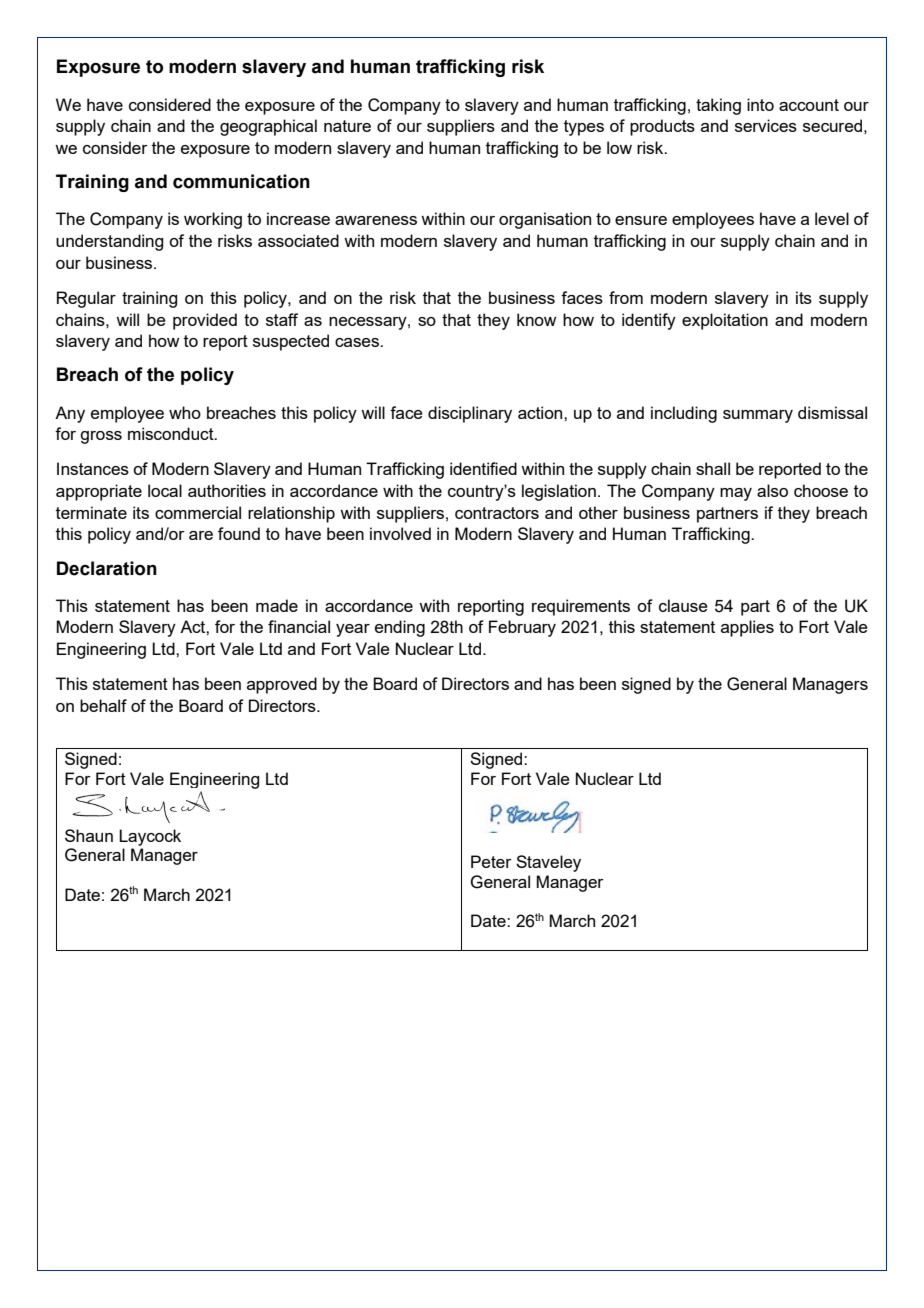 This page has width=924, height=1308. I want to click on may, so click(736, 494).
